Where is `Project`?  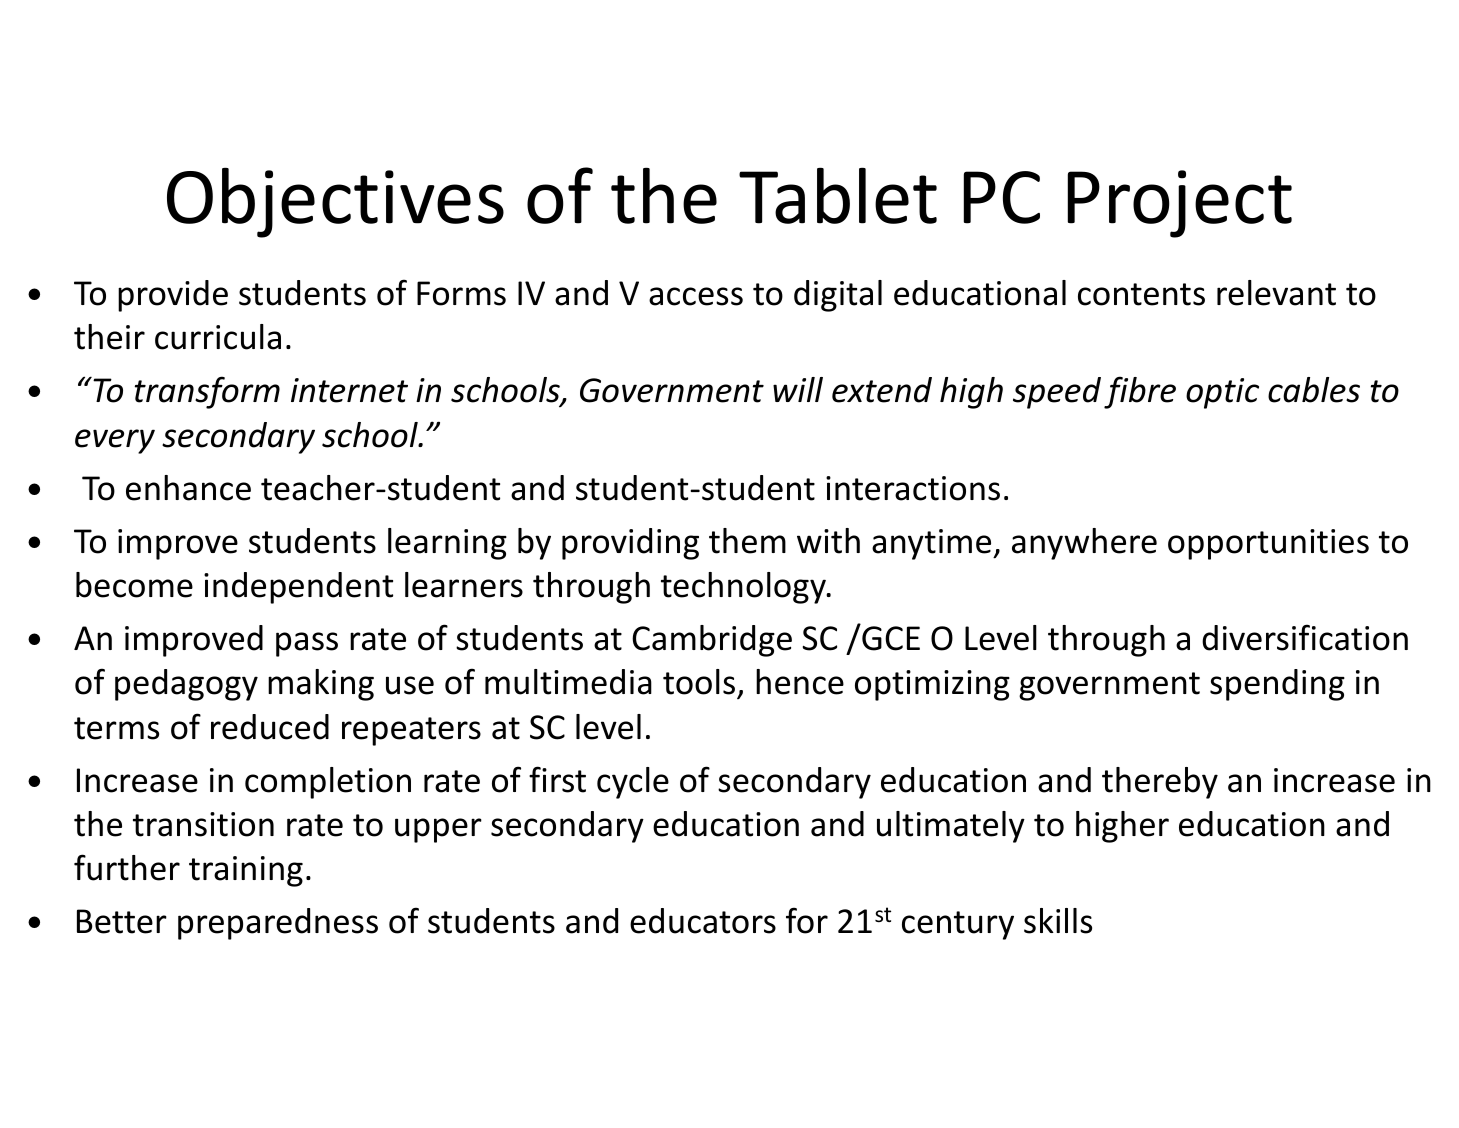
Project is located at coordinates (1180, 204).
